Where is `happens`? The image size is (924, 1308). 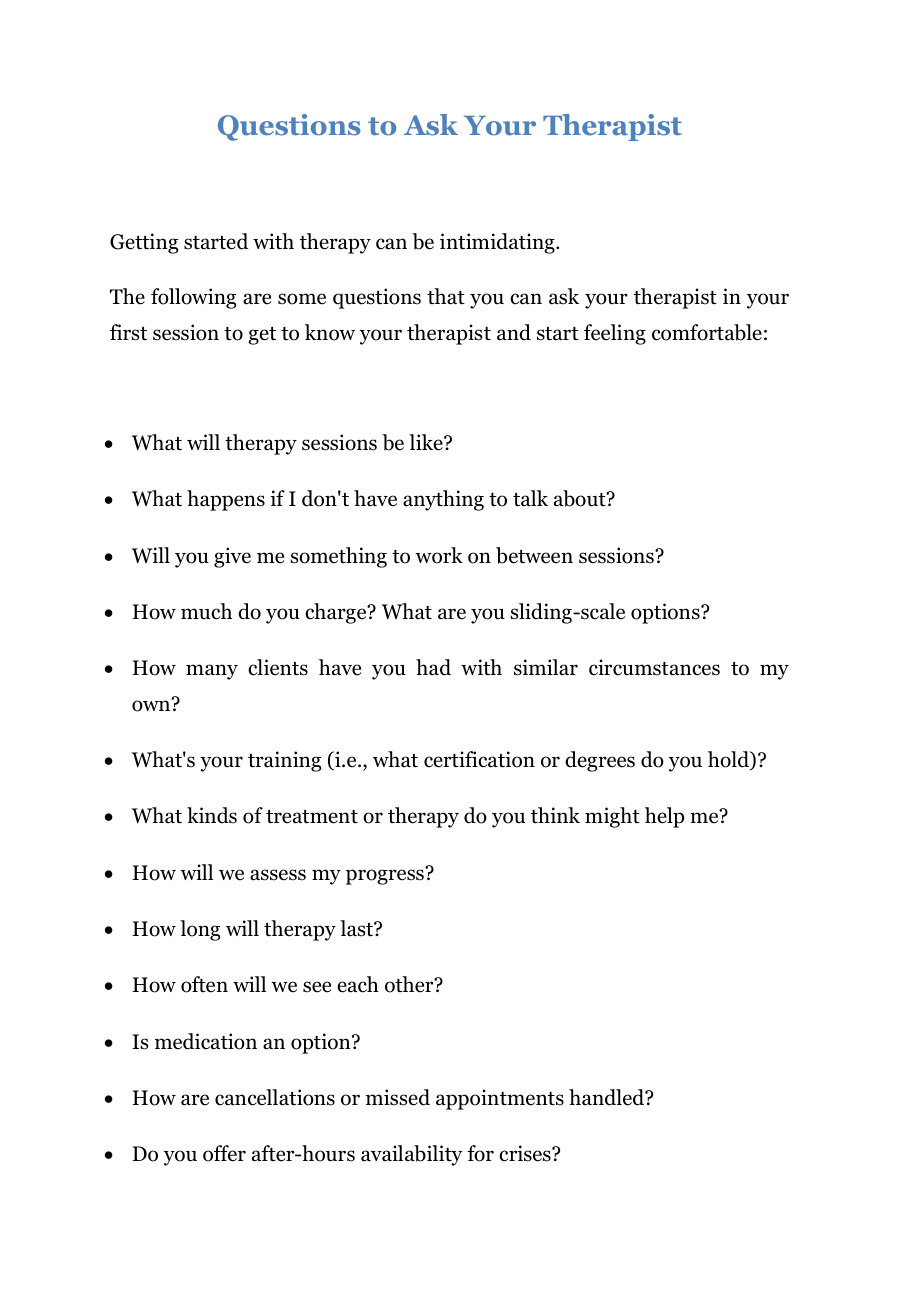
happens is located at coordinates (226, 500).
